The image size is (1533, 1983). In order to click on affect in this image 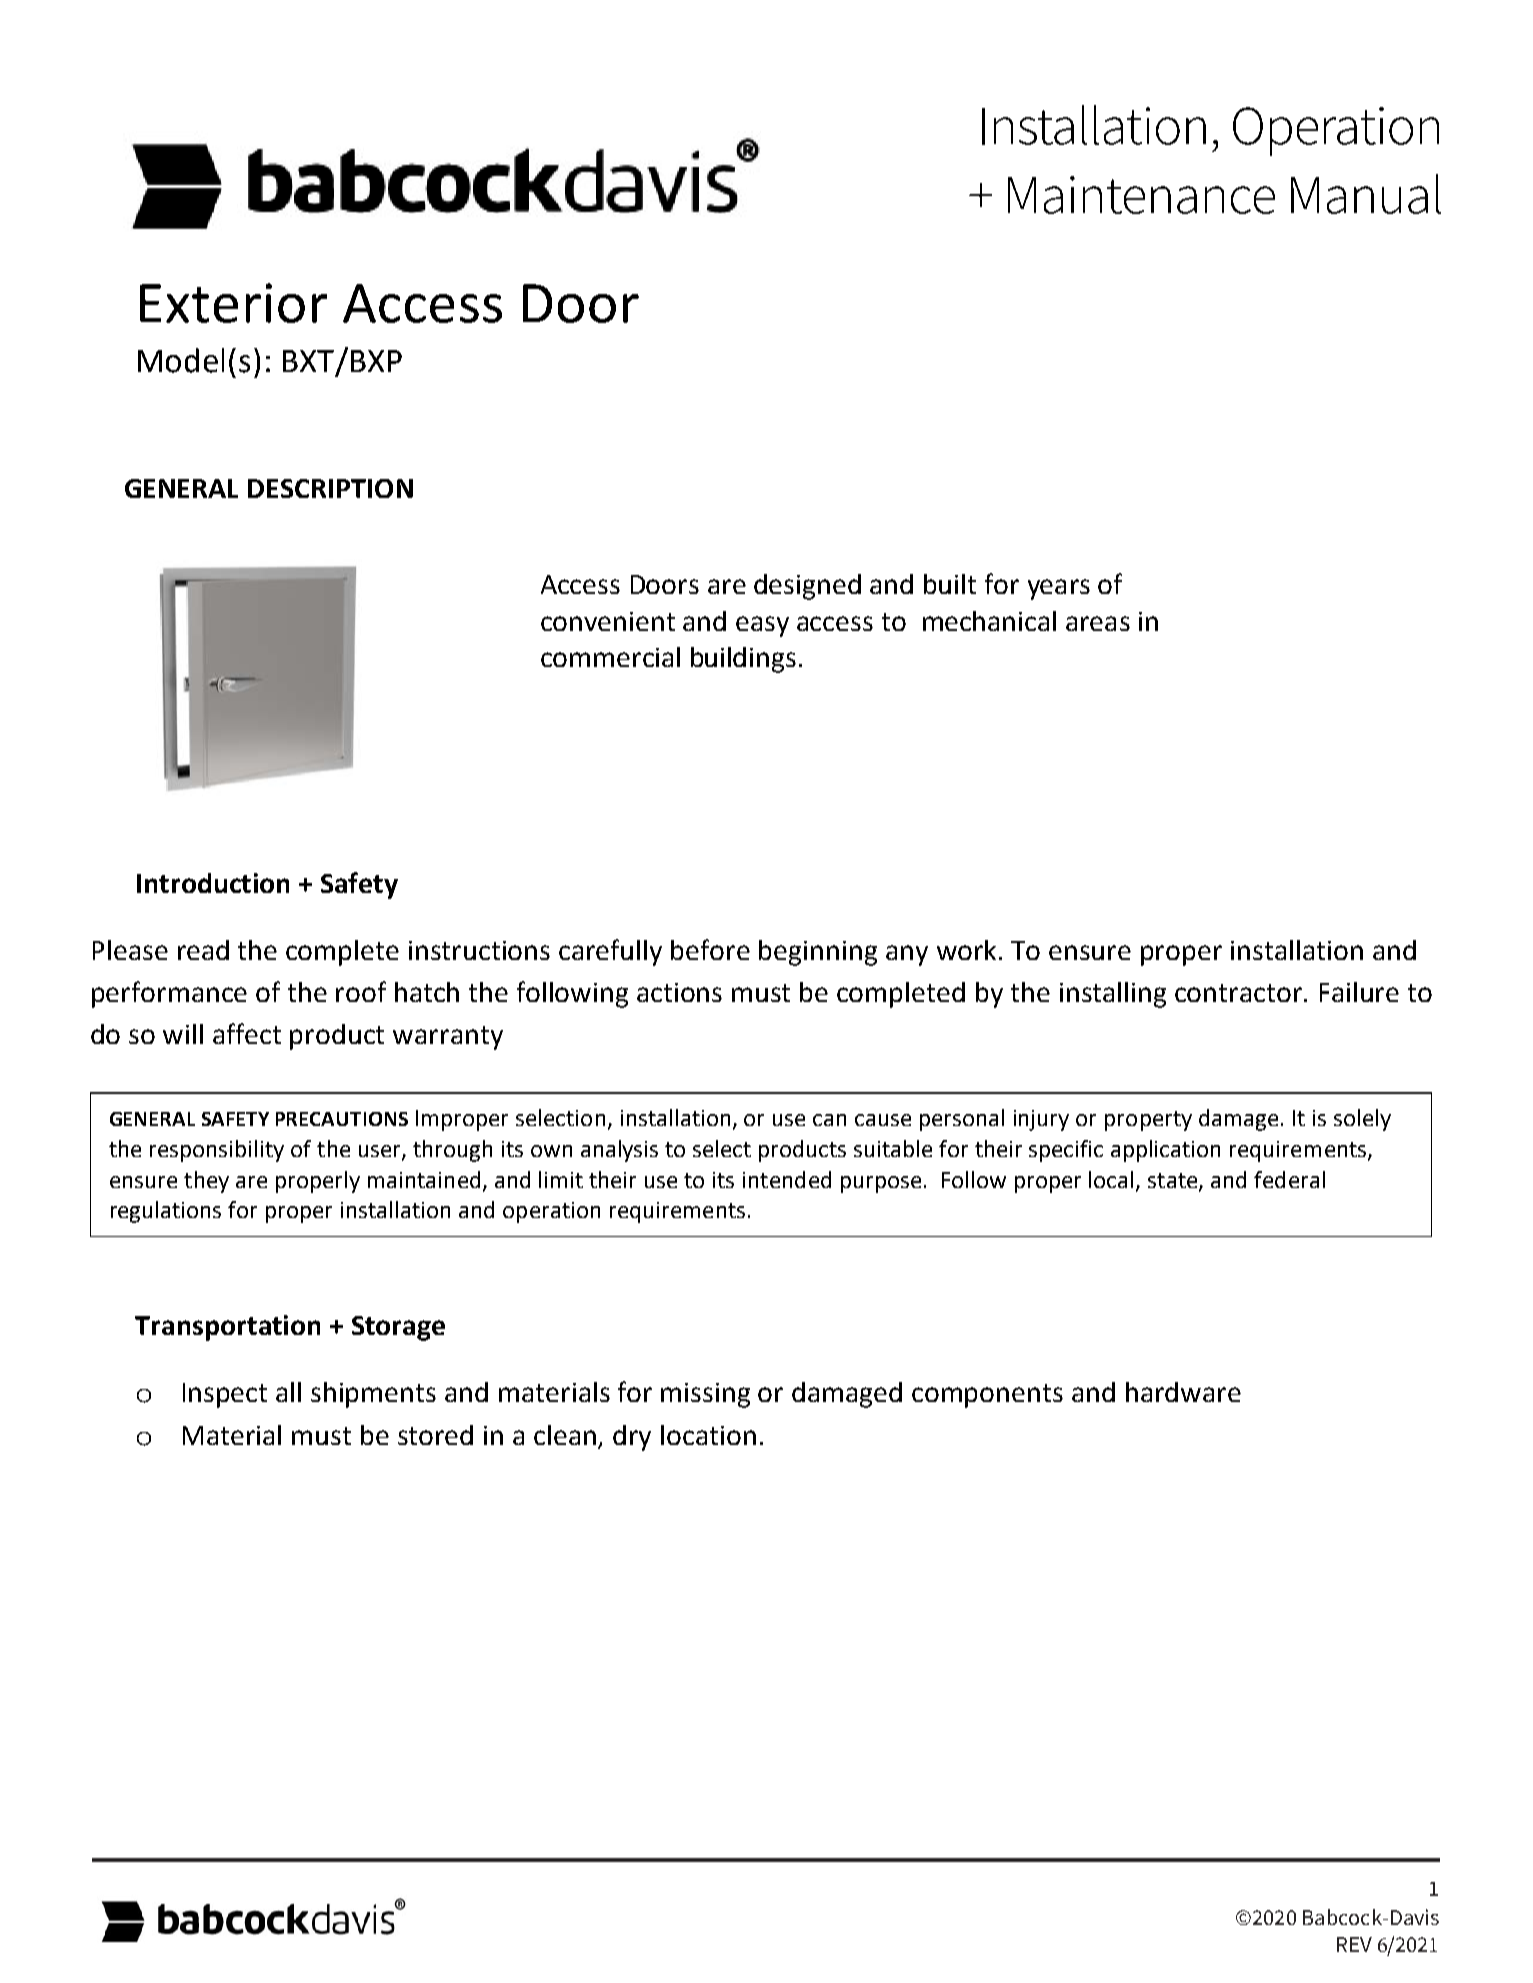, I will do `click(247, 1033)`.
